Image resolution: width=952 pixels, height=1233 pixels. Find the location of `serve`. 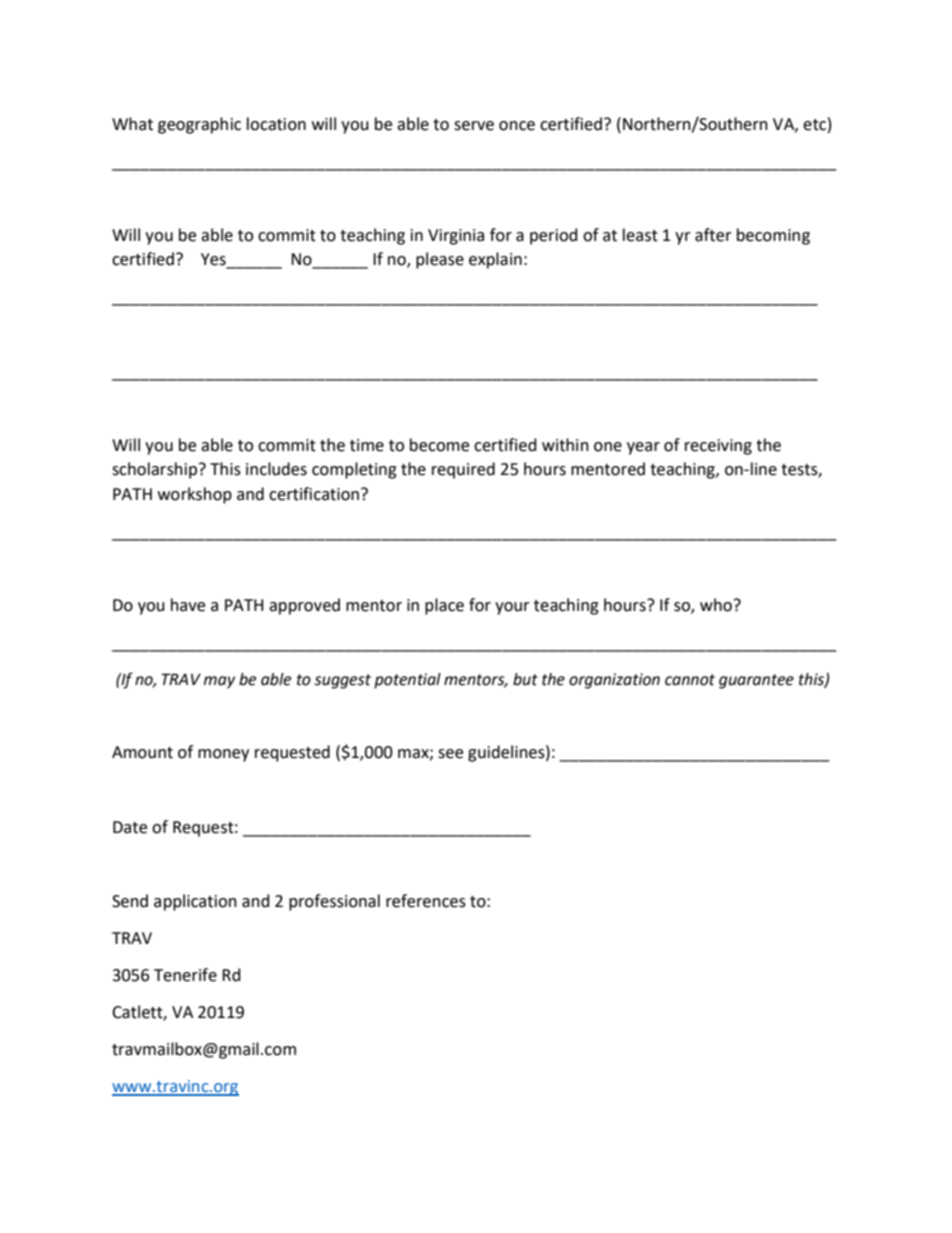

serve is located at coordinates (474, 126).
